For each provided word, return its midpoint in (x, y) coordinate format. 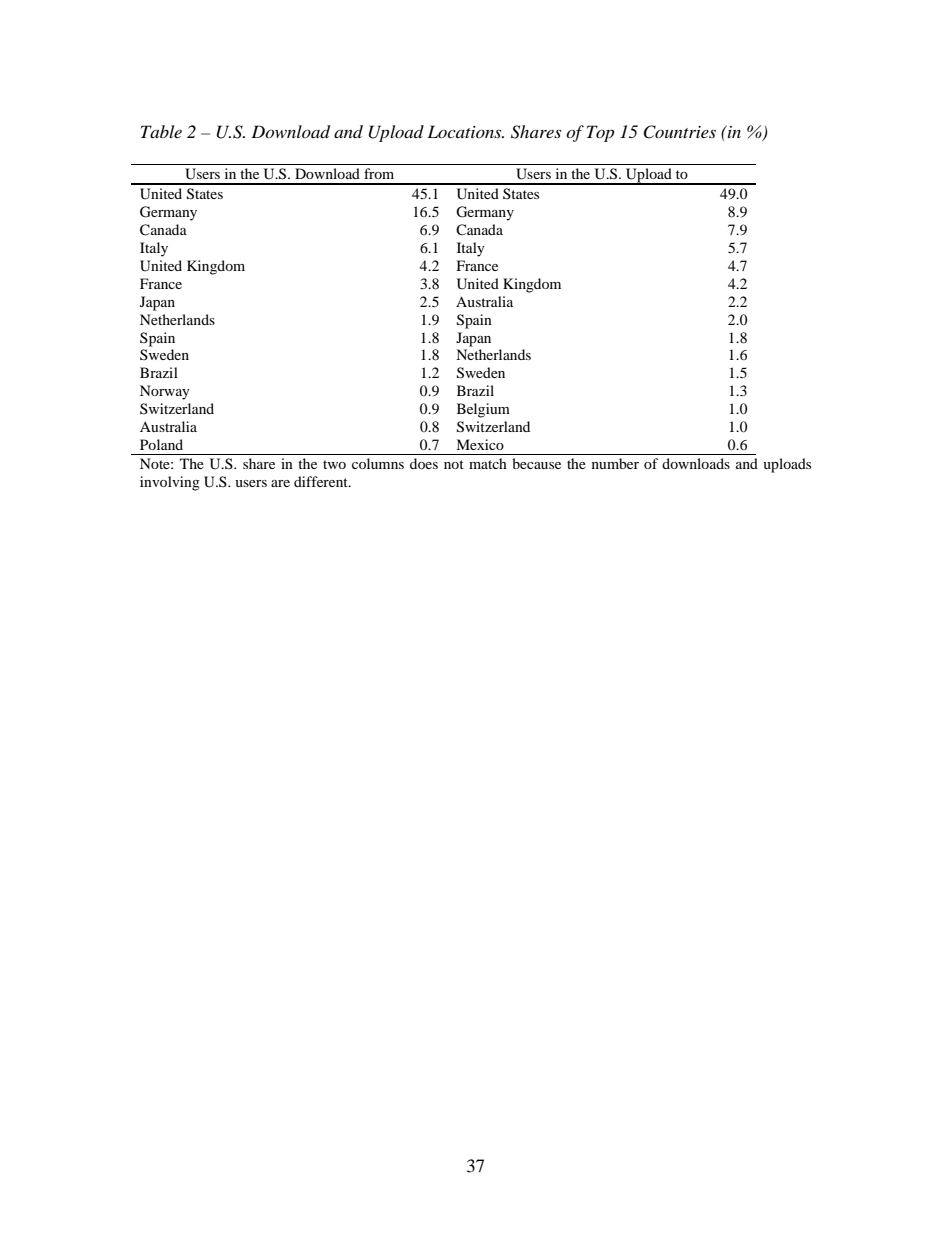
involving (170, 483)
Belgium (483, 410)
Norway (165, 392)
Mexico (480, 444)
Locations (465, 131)
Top (600, 133)
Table (161, 131)
